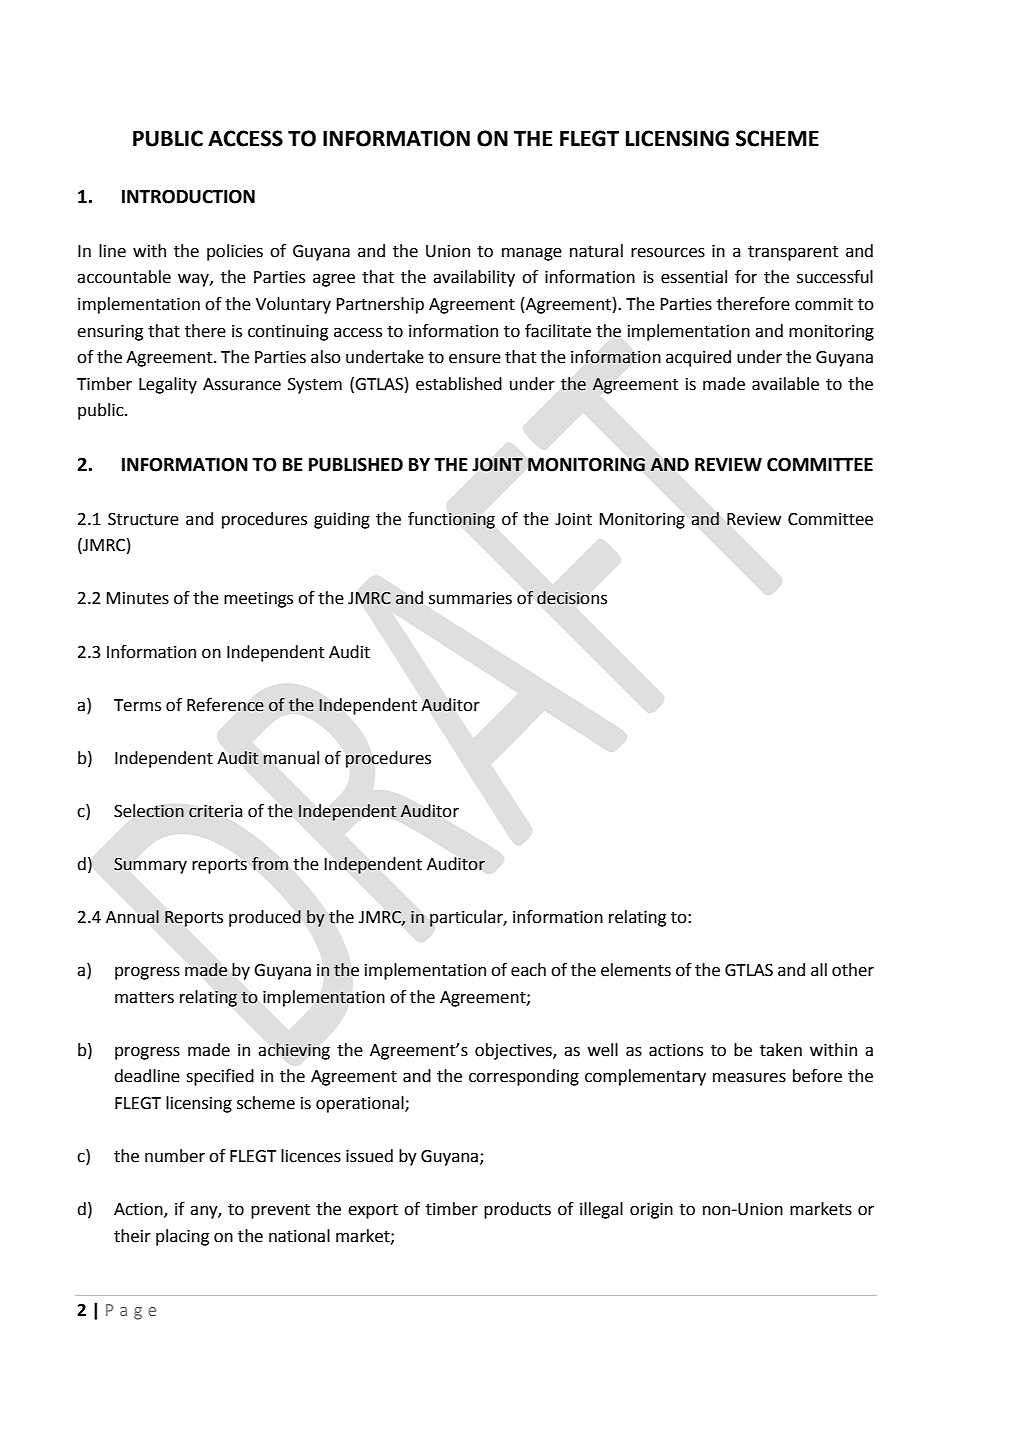 The width and height of the screenshot is (1023, 1447). What do you see at coordinates (651, 1211) in the screenshot?
I see `origin` at bounding box center [651, 1211].
